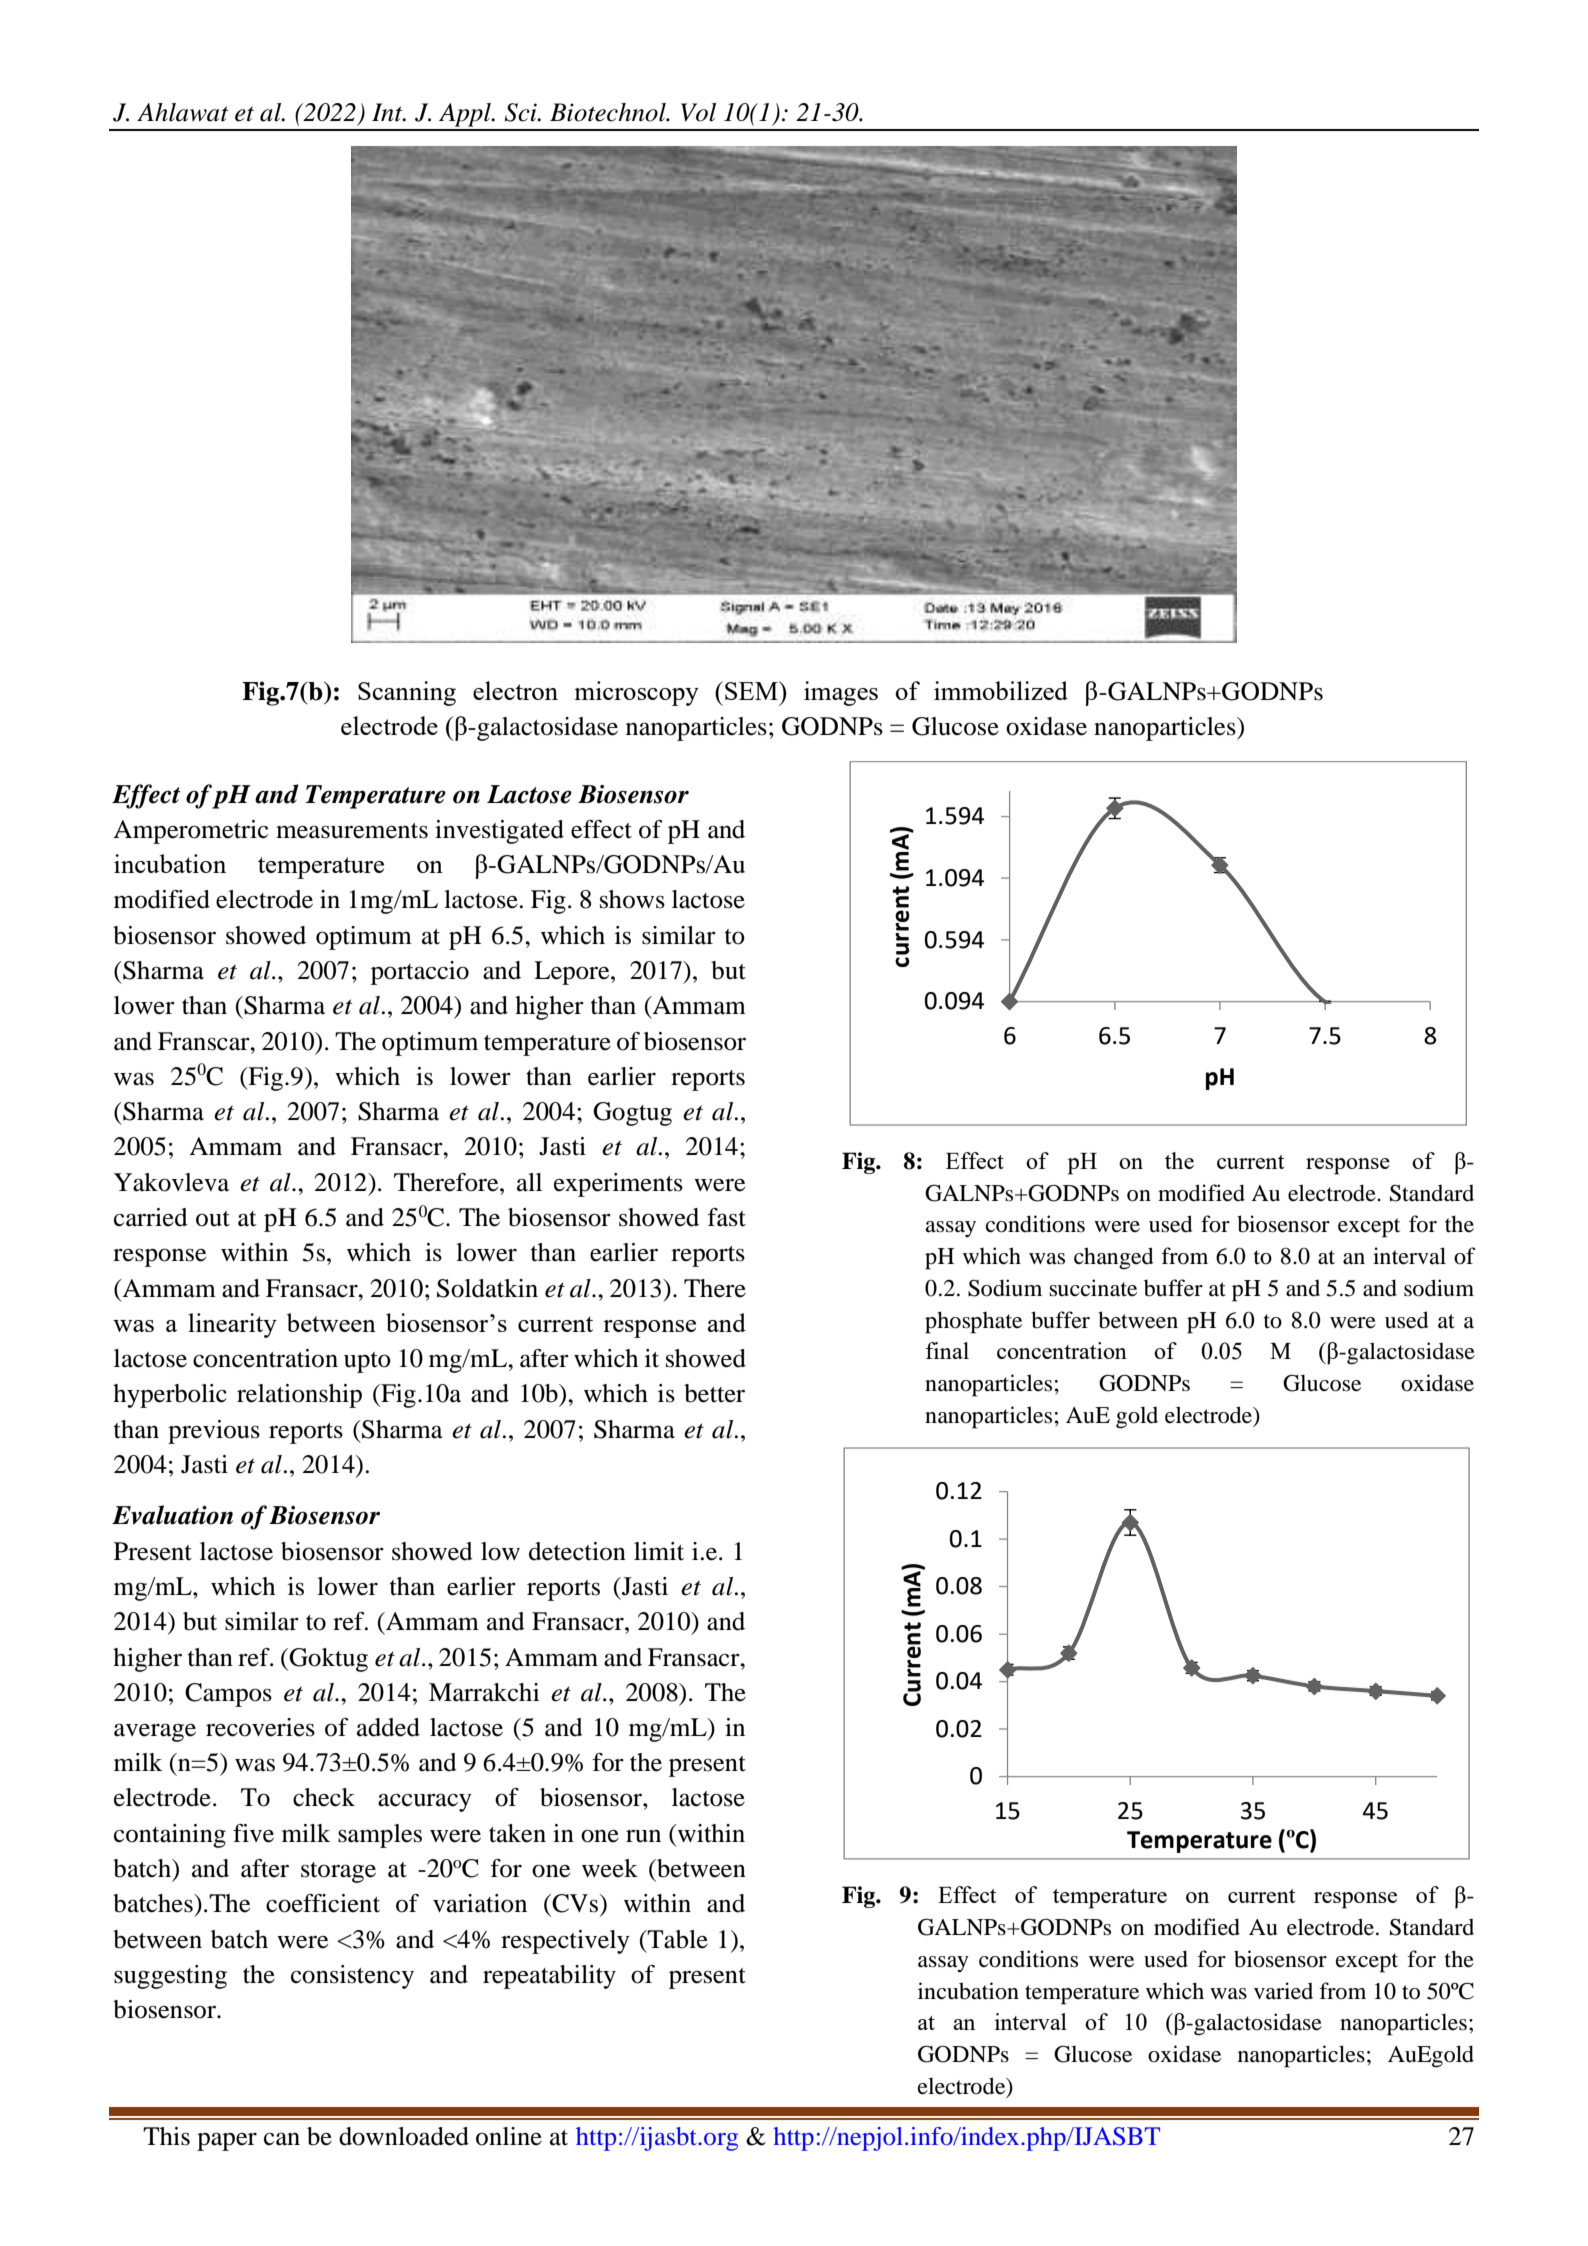 The height and width of the screenshot is (2246, 1588). What do you see at coordinates (521, 112) in the screenshot?
I see `Sci` at bounding box center [521, 112].
